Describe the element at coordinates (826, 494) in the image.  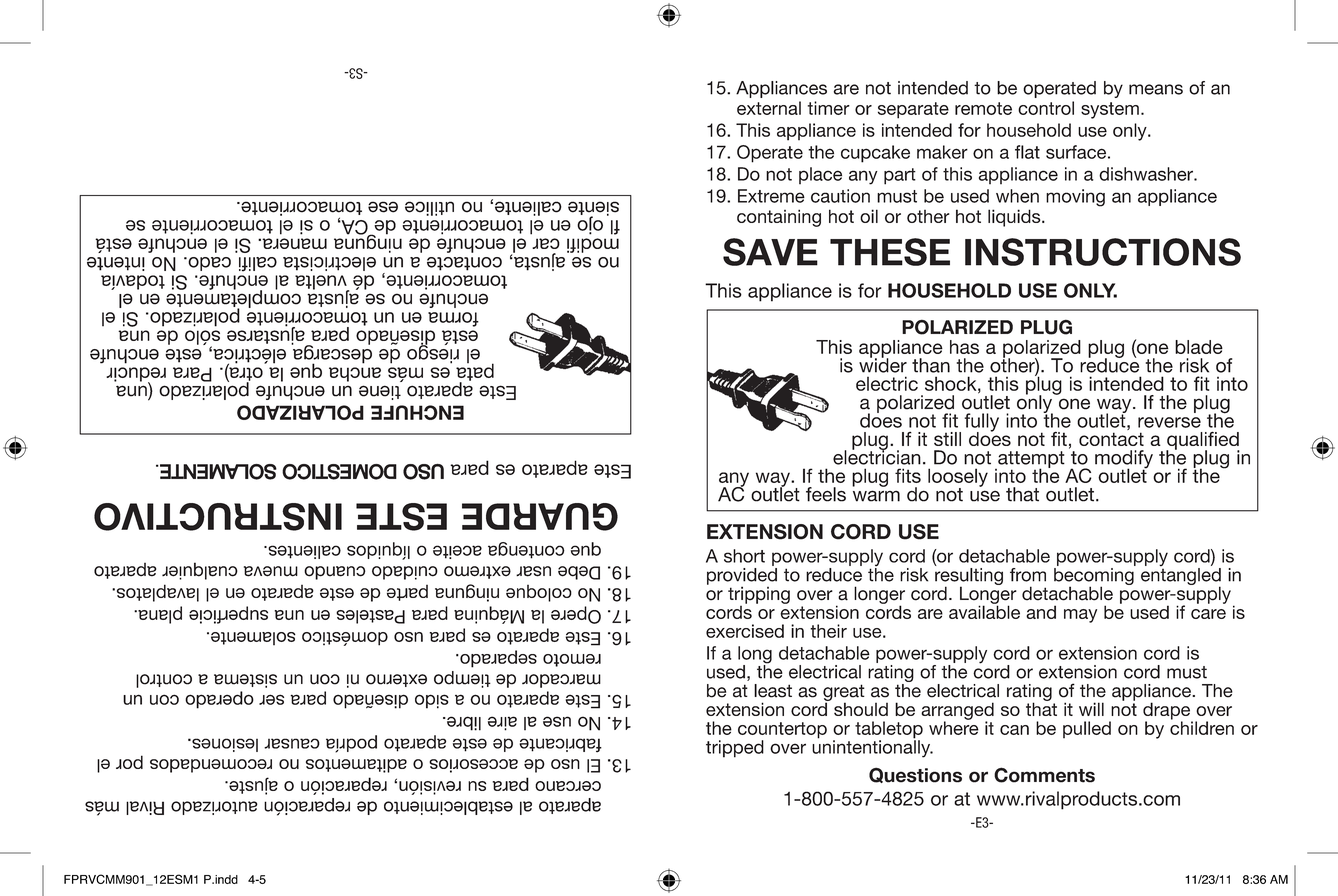
I see `feels` at that location.
